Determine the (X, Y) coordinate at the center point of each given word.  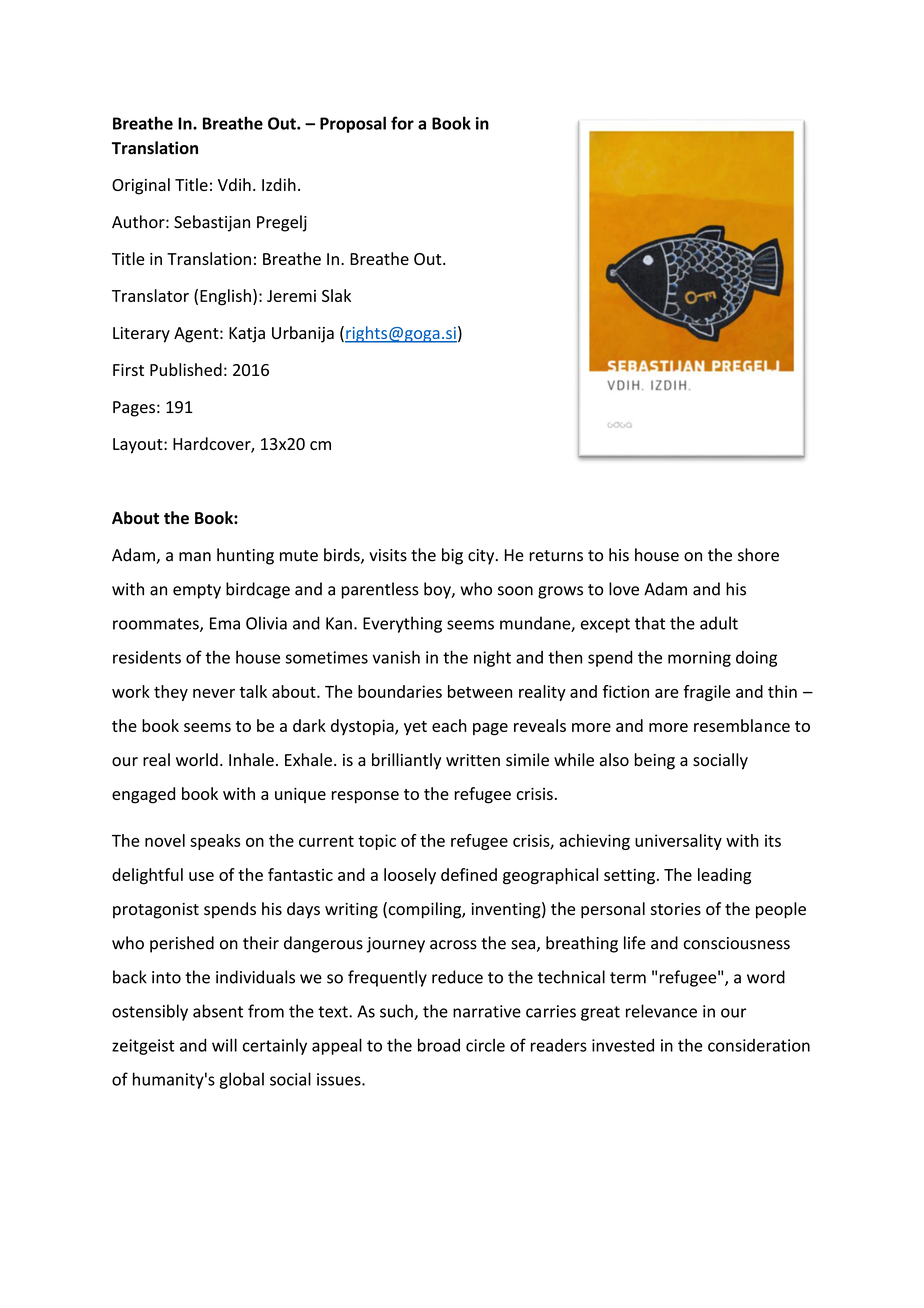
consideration (759, 1045)
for (402, 123)
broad (439, 1045)
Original (141, 186)
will (224, 1045)
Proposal (353, 124)
